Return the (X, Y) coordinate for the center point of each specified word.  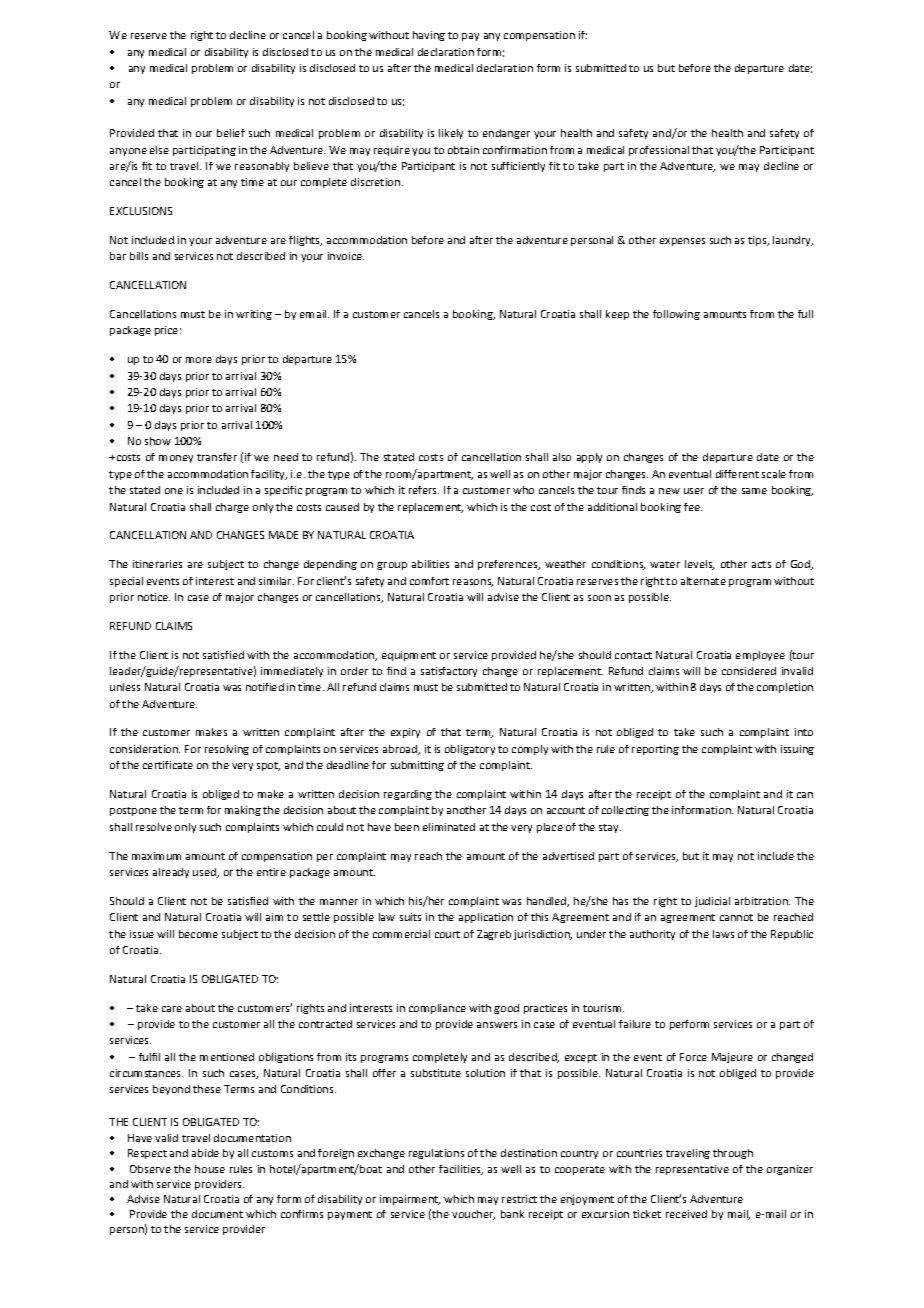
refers (424, 490)
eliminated (449, 827)
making (243, 811)
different (737, 474)
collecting (625, 811)
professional (659, 151)
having (429, 36)
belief (231, 133)
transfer (217, 457)
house (210, 1169)
